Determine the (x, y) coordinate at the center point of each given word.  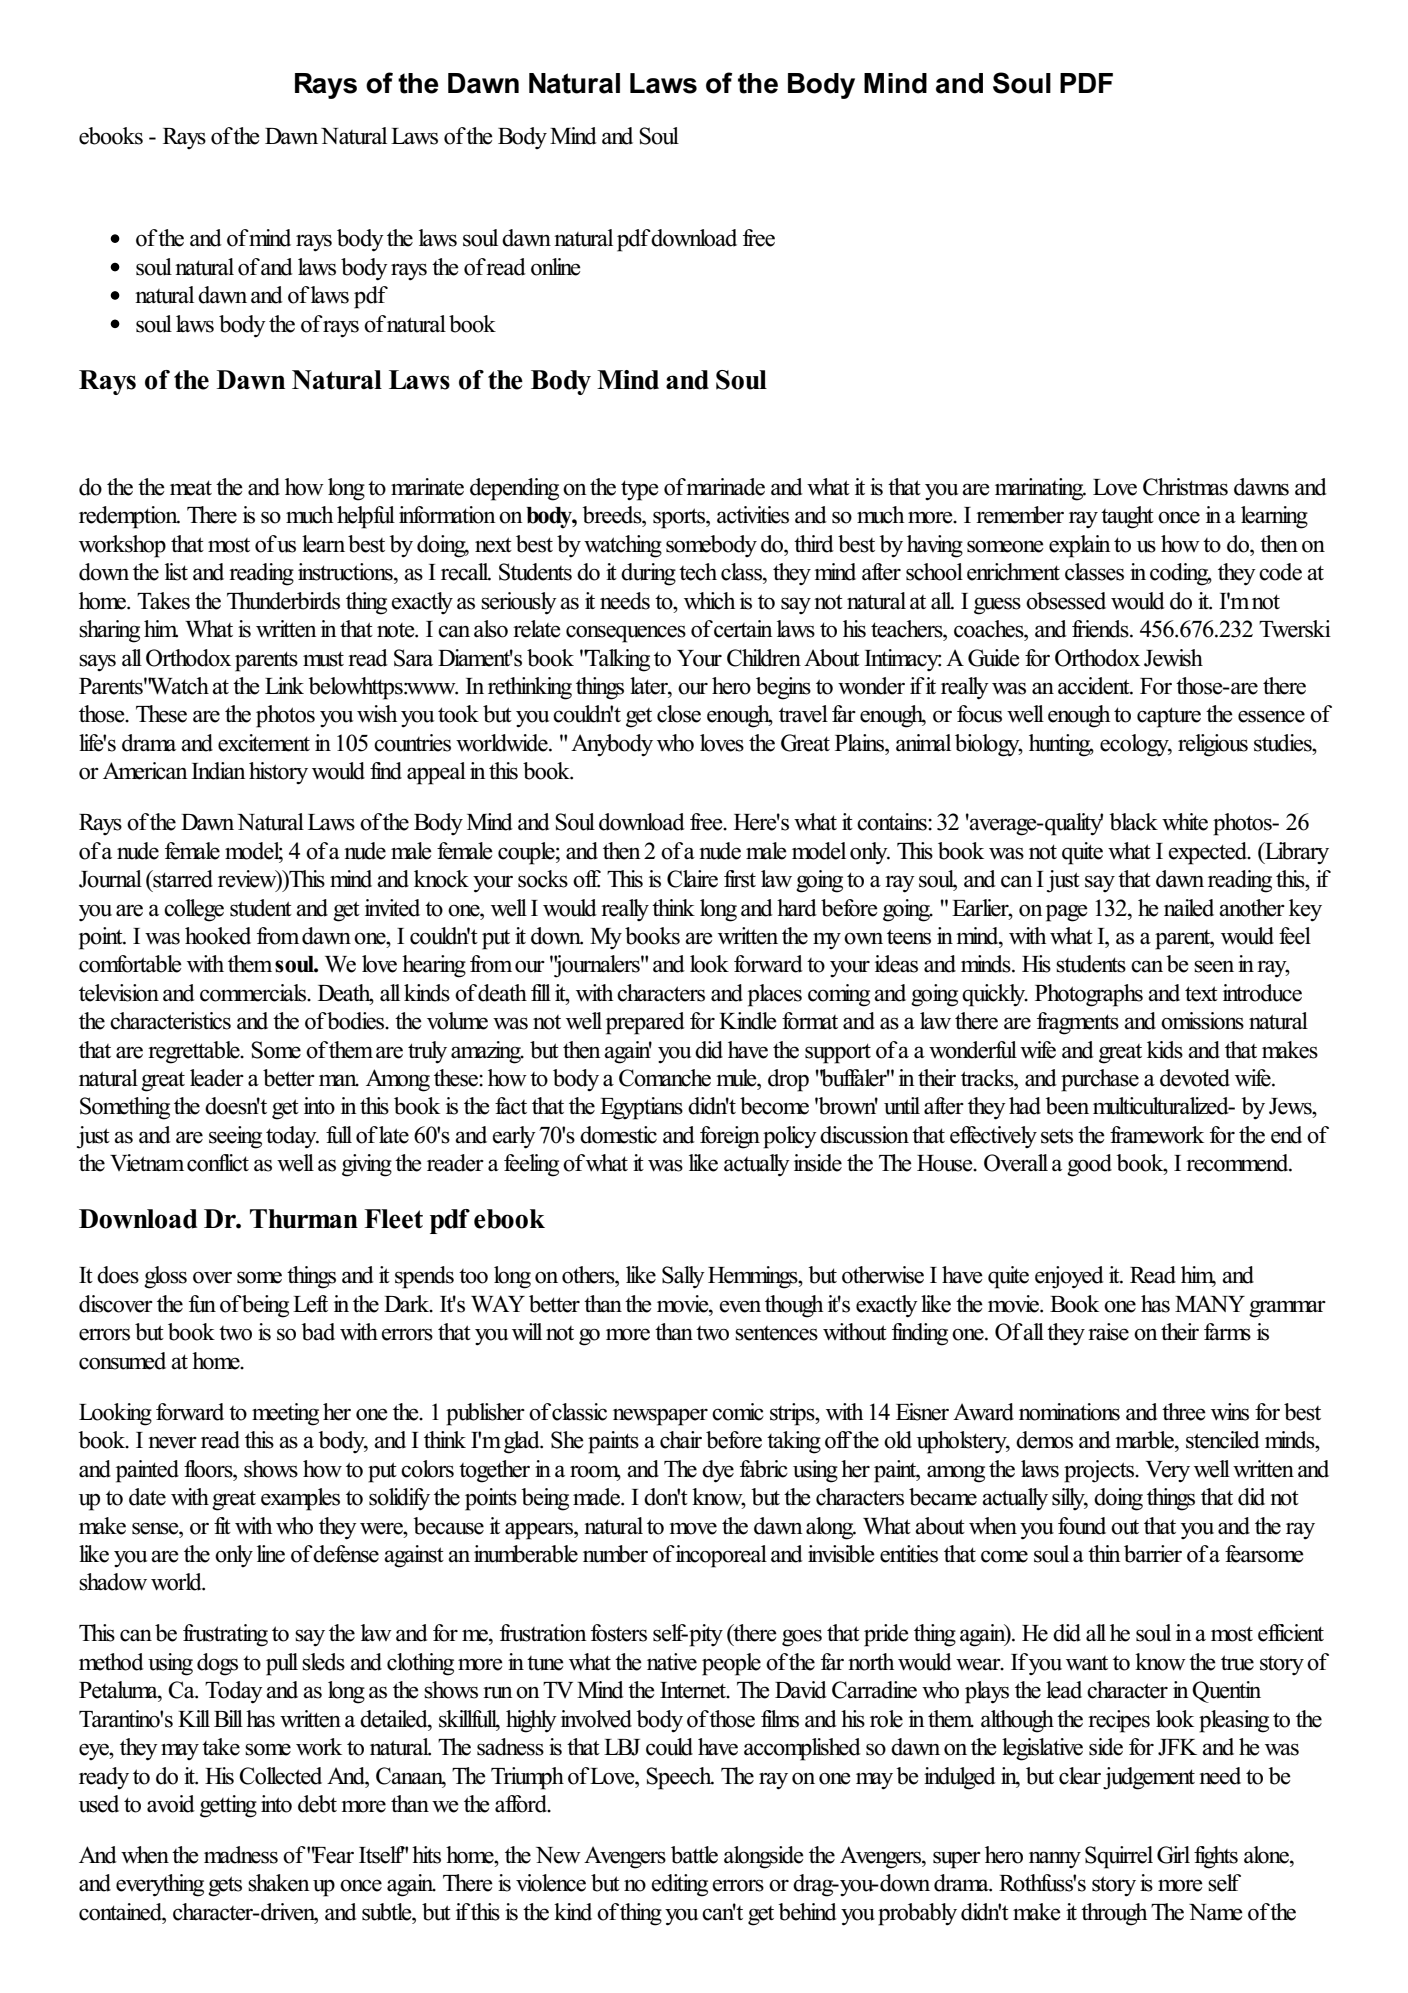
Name (1216, 1912)
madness (241, 1855)
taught (1127, 517)
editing (679, 1885)
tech (698, 572)
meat (191, 488)
